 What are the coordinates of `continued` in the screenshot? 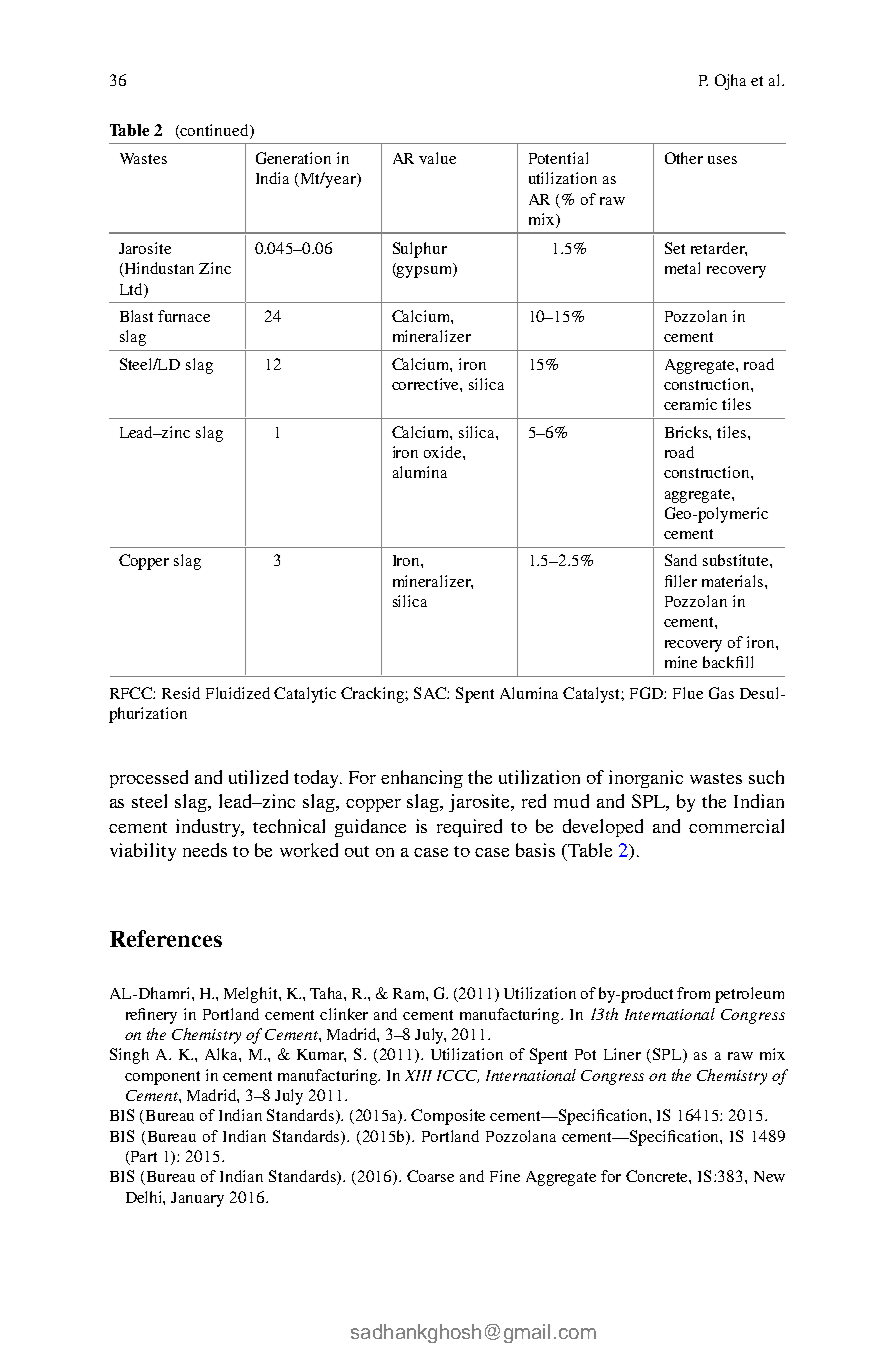 It's located at (215, 131).
